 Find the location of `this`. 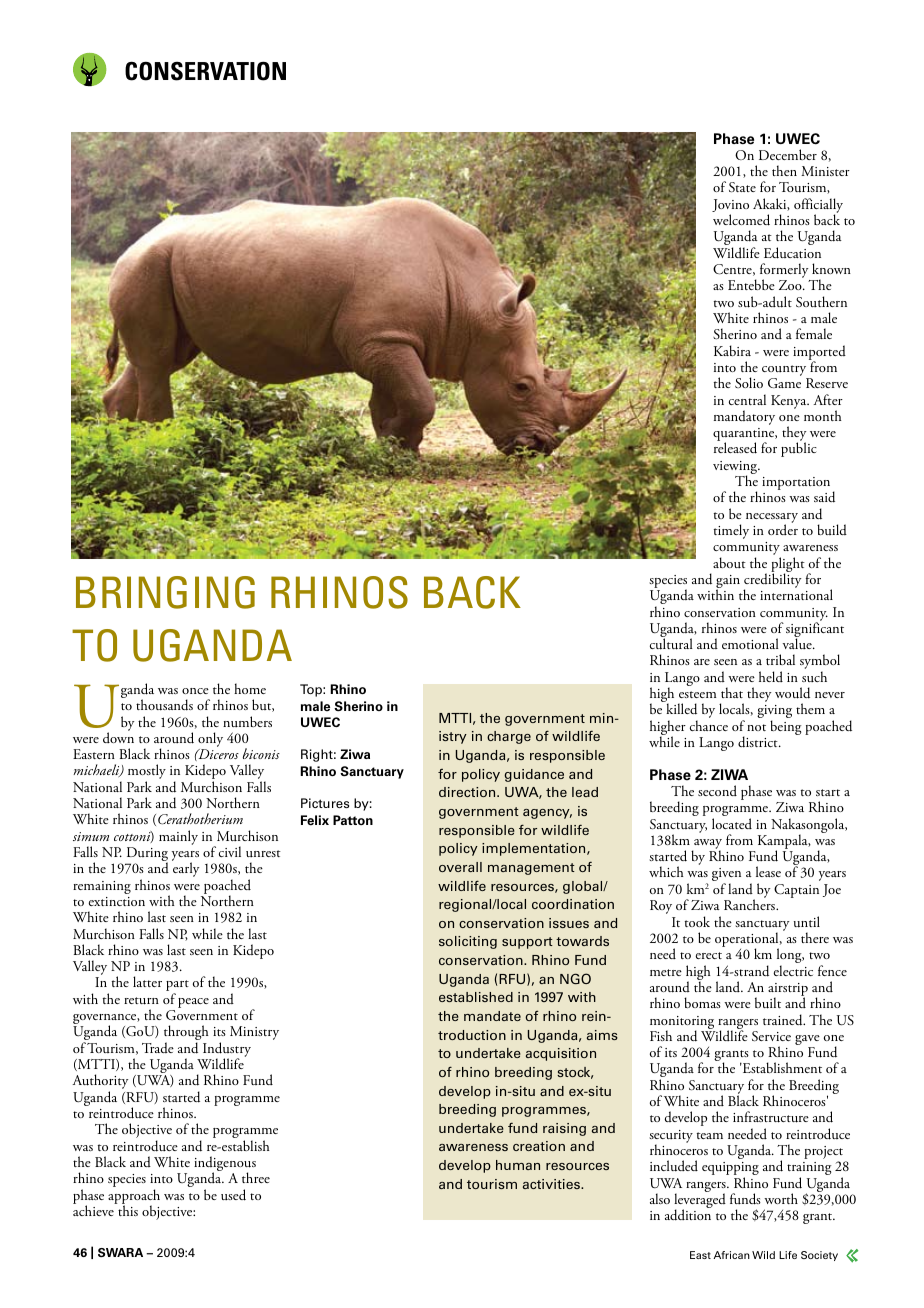

this is located at coordinates (127, 1209).
